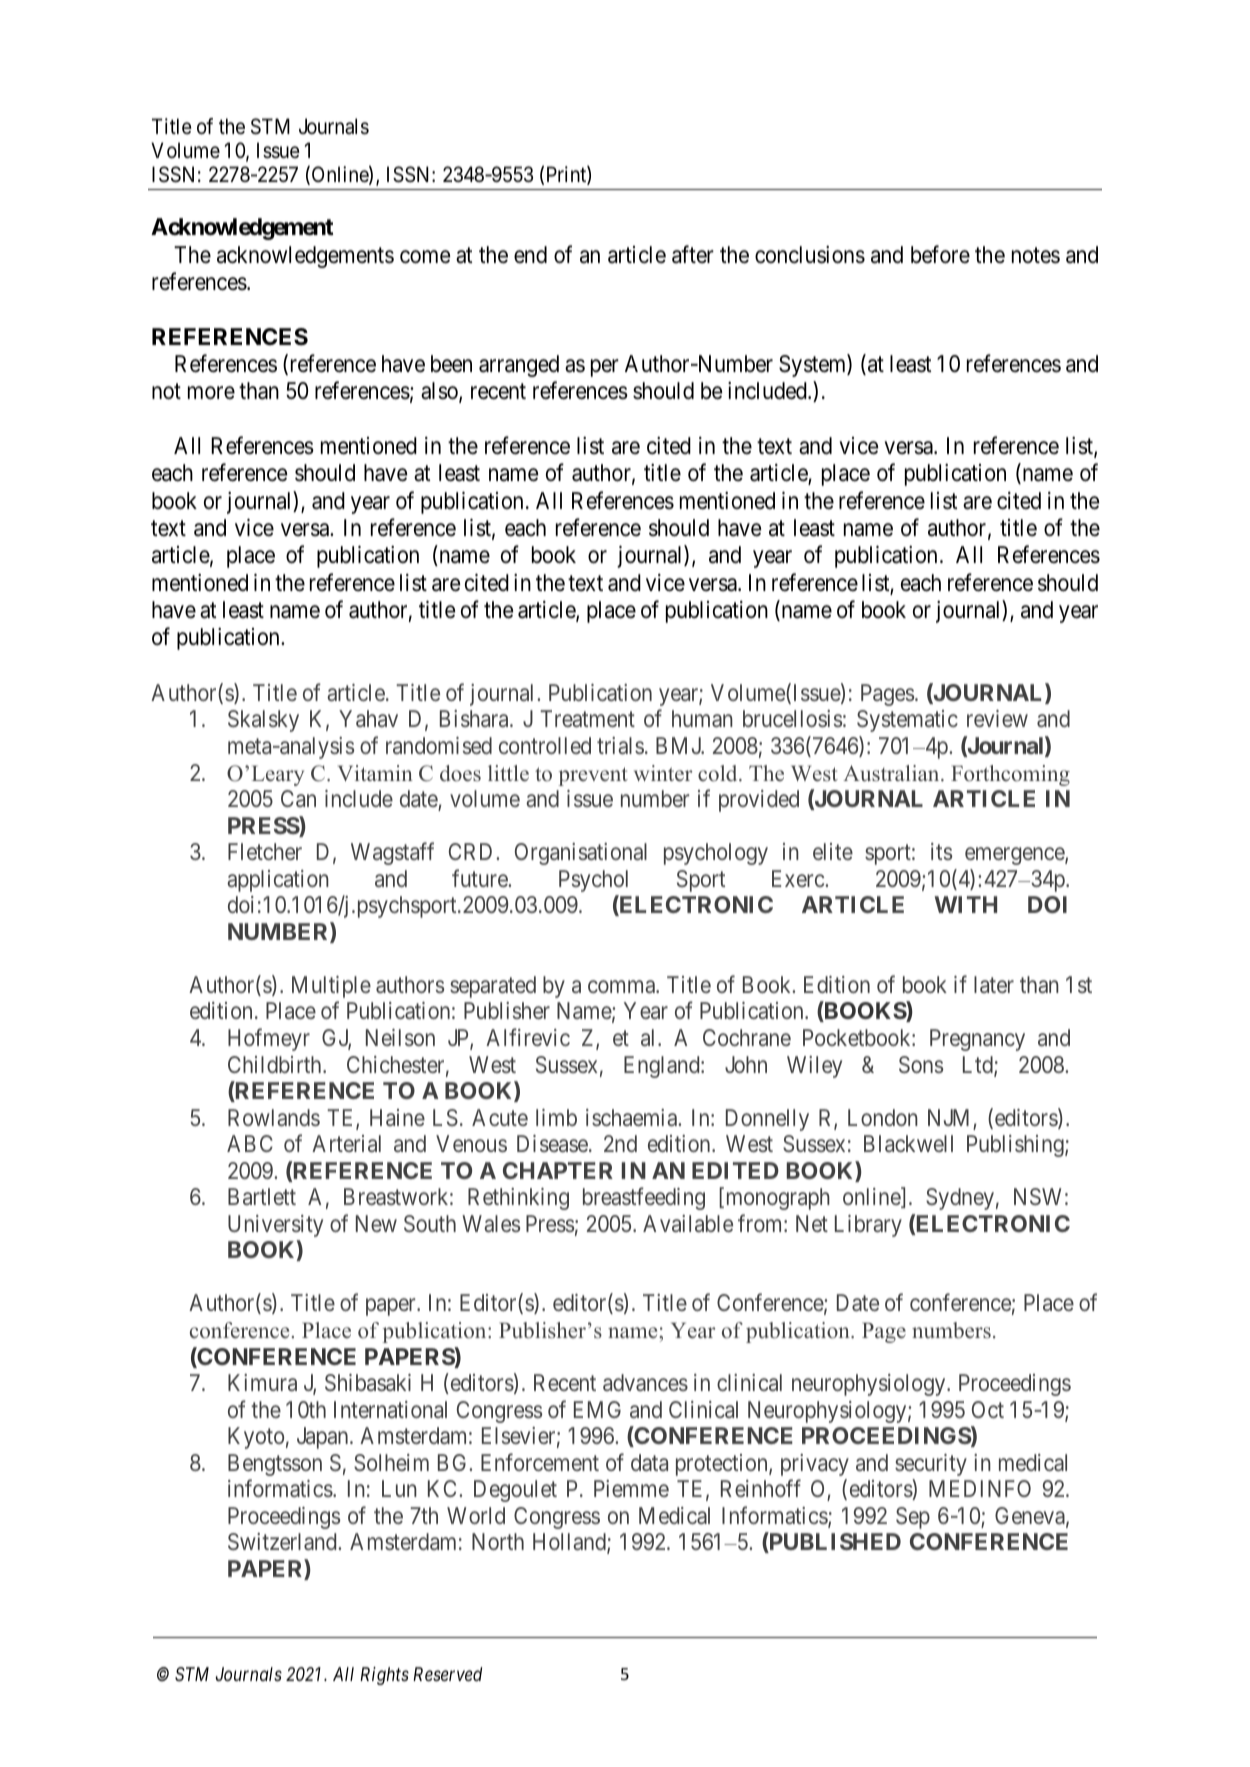 This document has height=1767, width=1250. Describe the element at coordinates (587, 719) in the document. I see `Treatment` at that location.
